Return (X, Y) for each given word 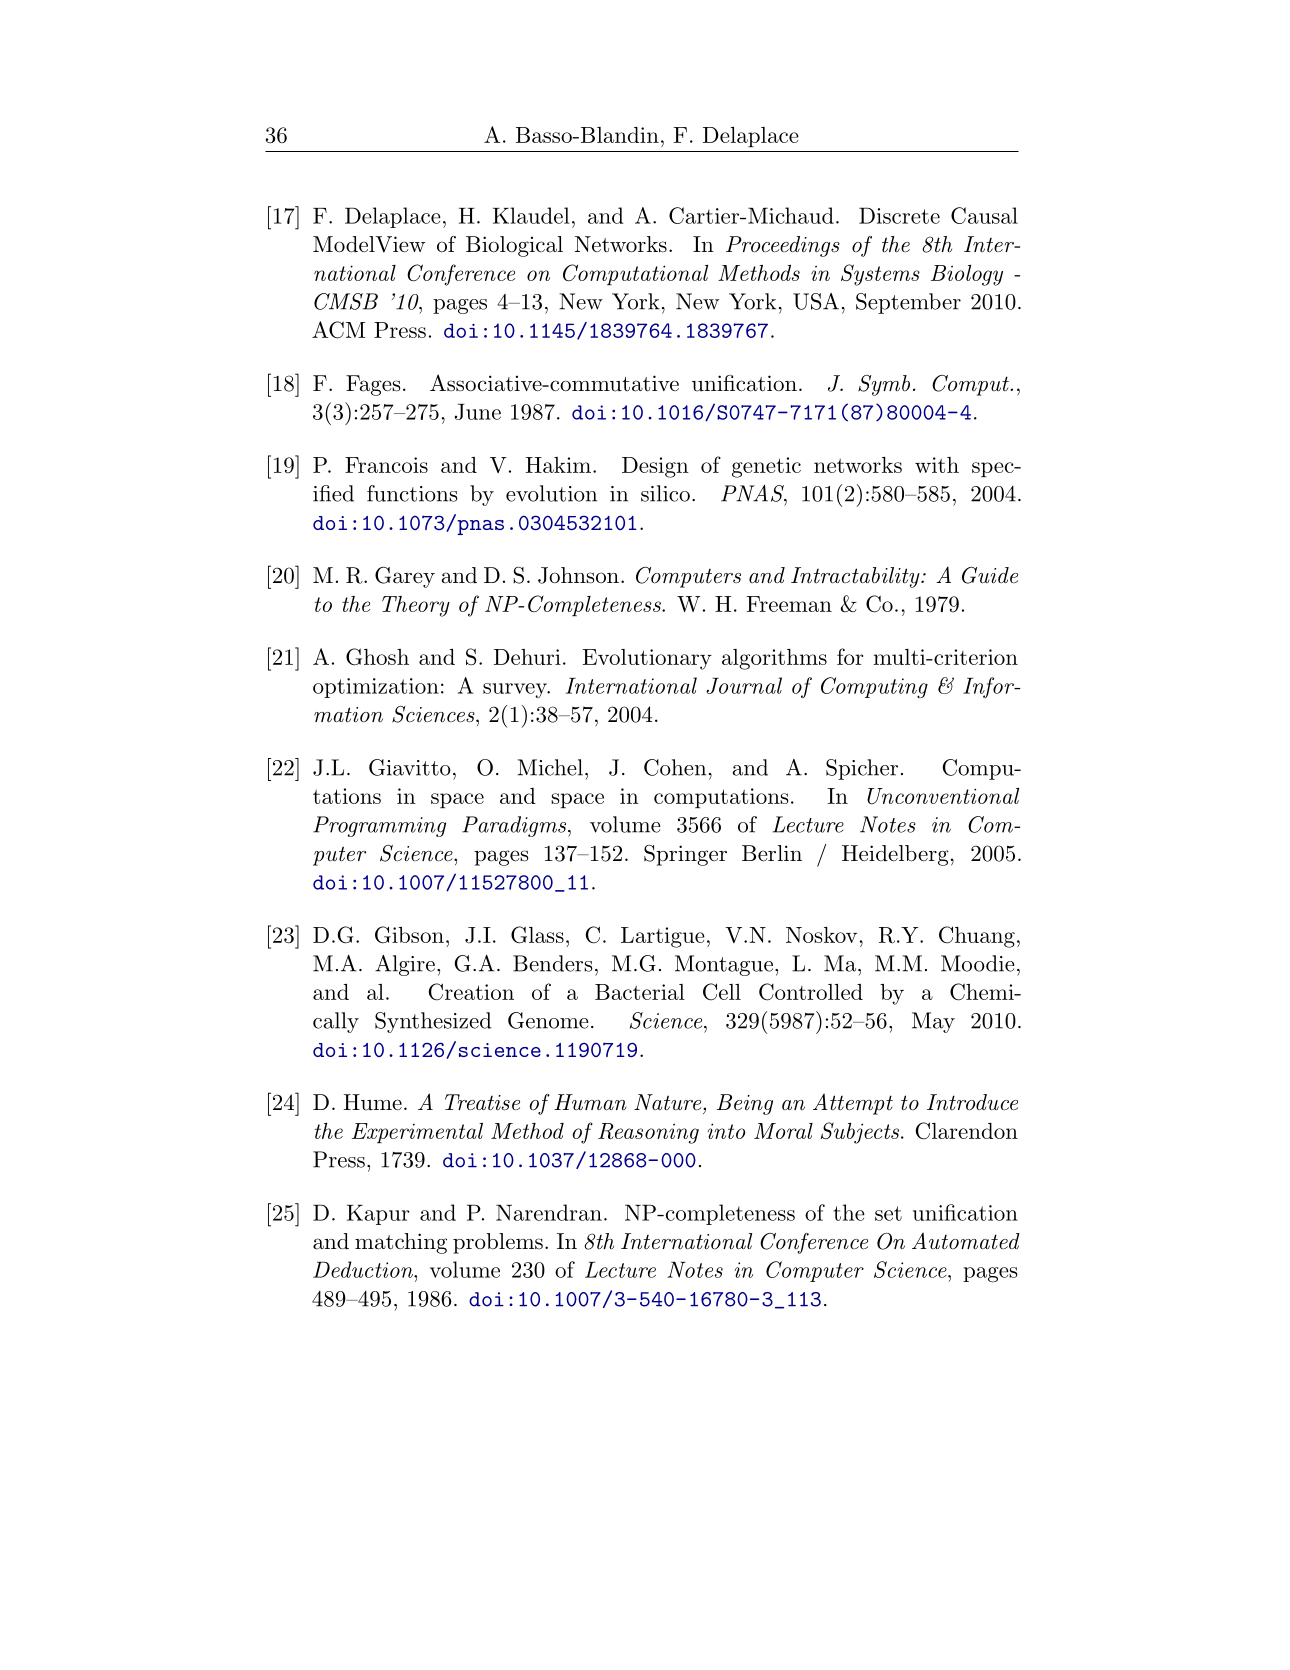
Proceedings (783, 246)
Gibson (409, 934)
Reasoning (648, 1133)
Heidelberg (895, 855)
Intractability (856, 577)
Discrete (899, 215)
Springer (685, 855)
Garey (405, 577)
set (888, 1213)
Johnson (578, 575)
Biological (514, 246)
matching (401, 1243)
